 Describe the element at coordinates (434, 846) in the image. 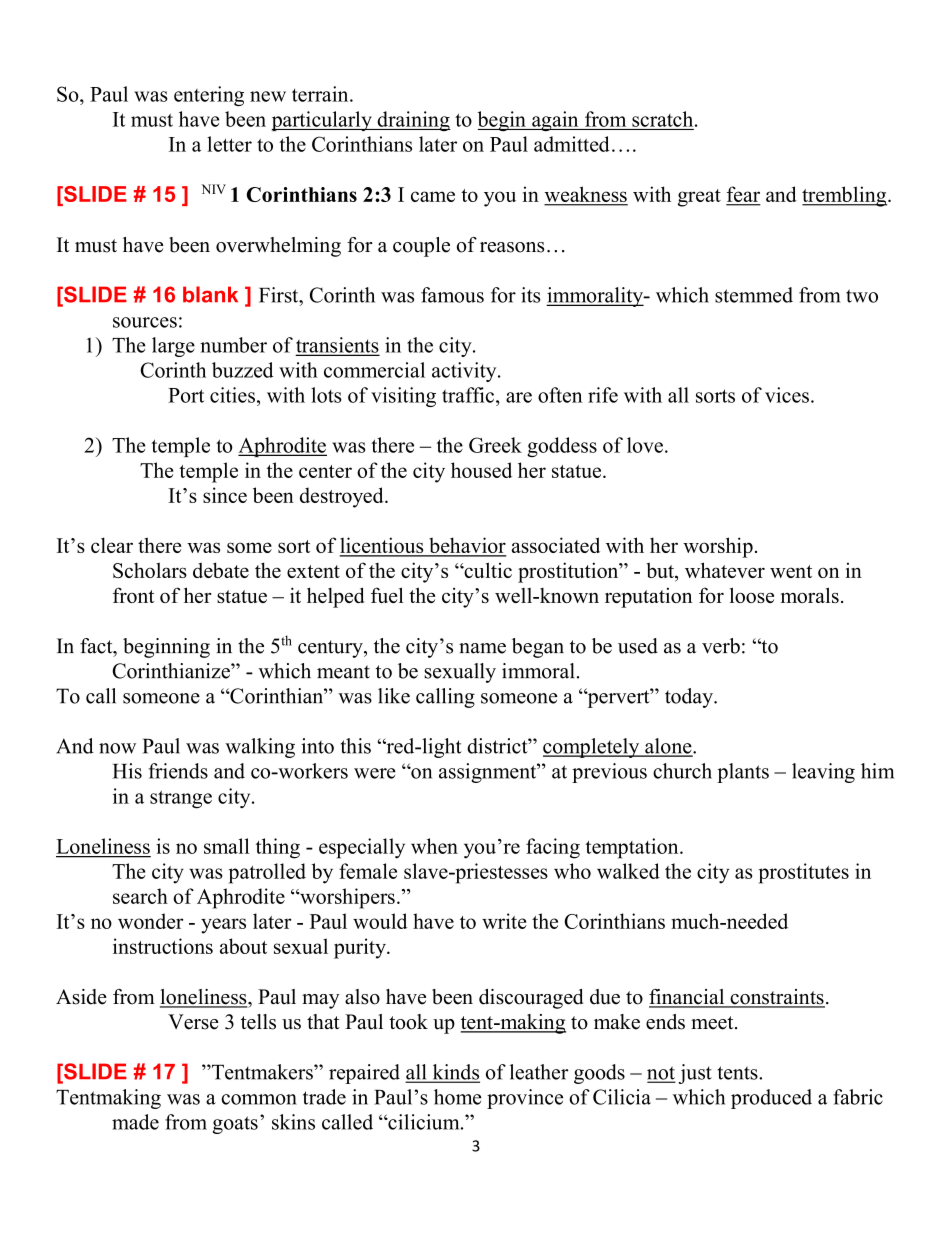

I see `when` at that location.
